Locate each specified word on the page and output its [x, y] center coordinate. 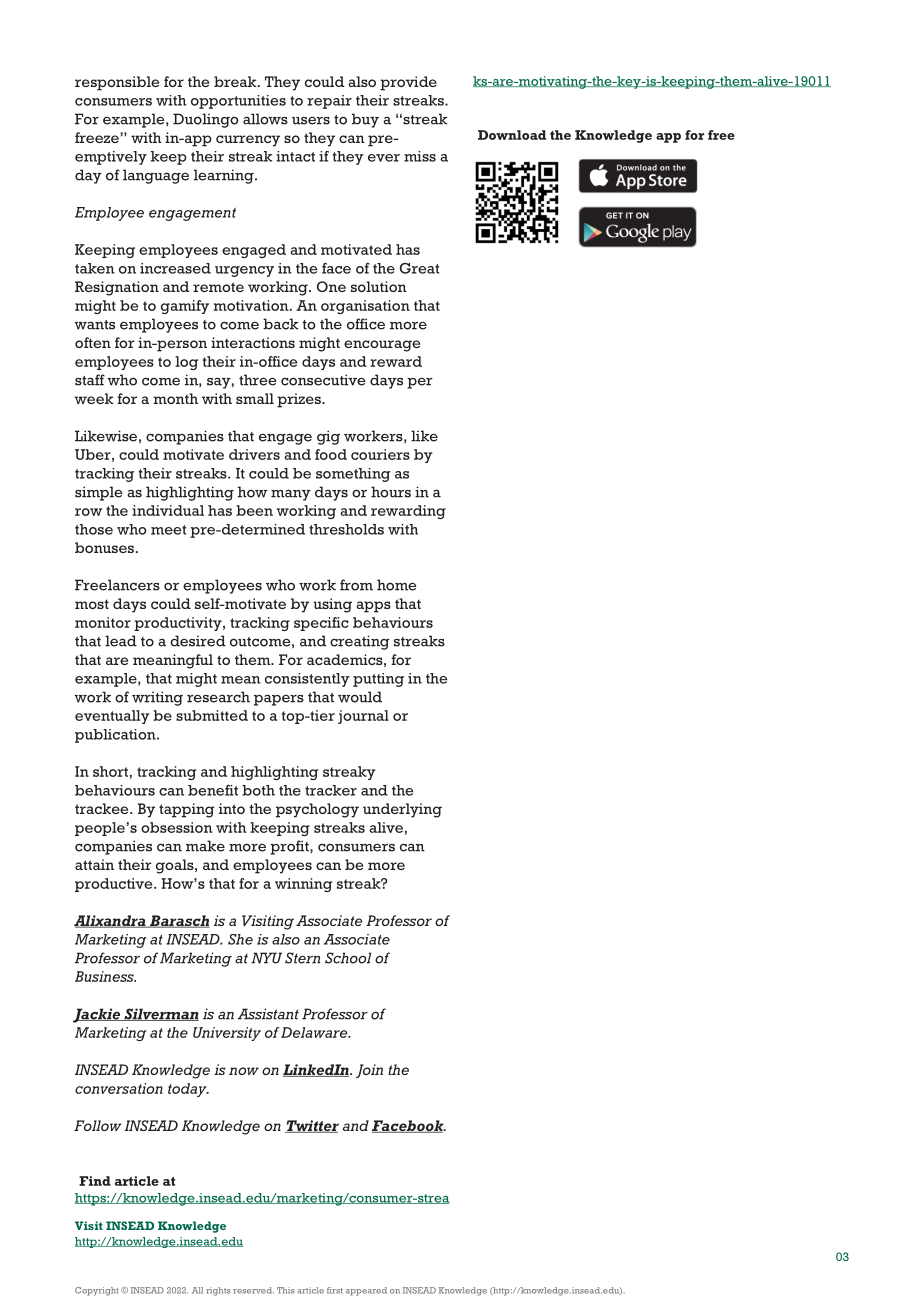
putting [378, 680]
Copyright [97, 1291]
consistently [307, 680]
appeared [366, 1291]
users [311, 120]
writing [157, 698]
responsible [117, 83]
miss [420, 156]
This [285, 1290]
